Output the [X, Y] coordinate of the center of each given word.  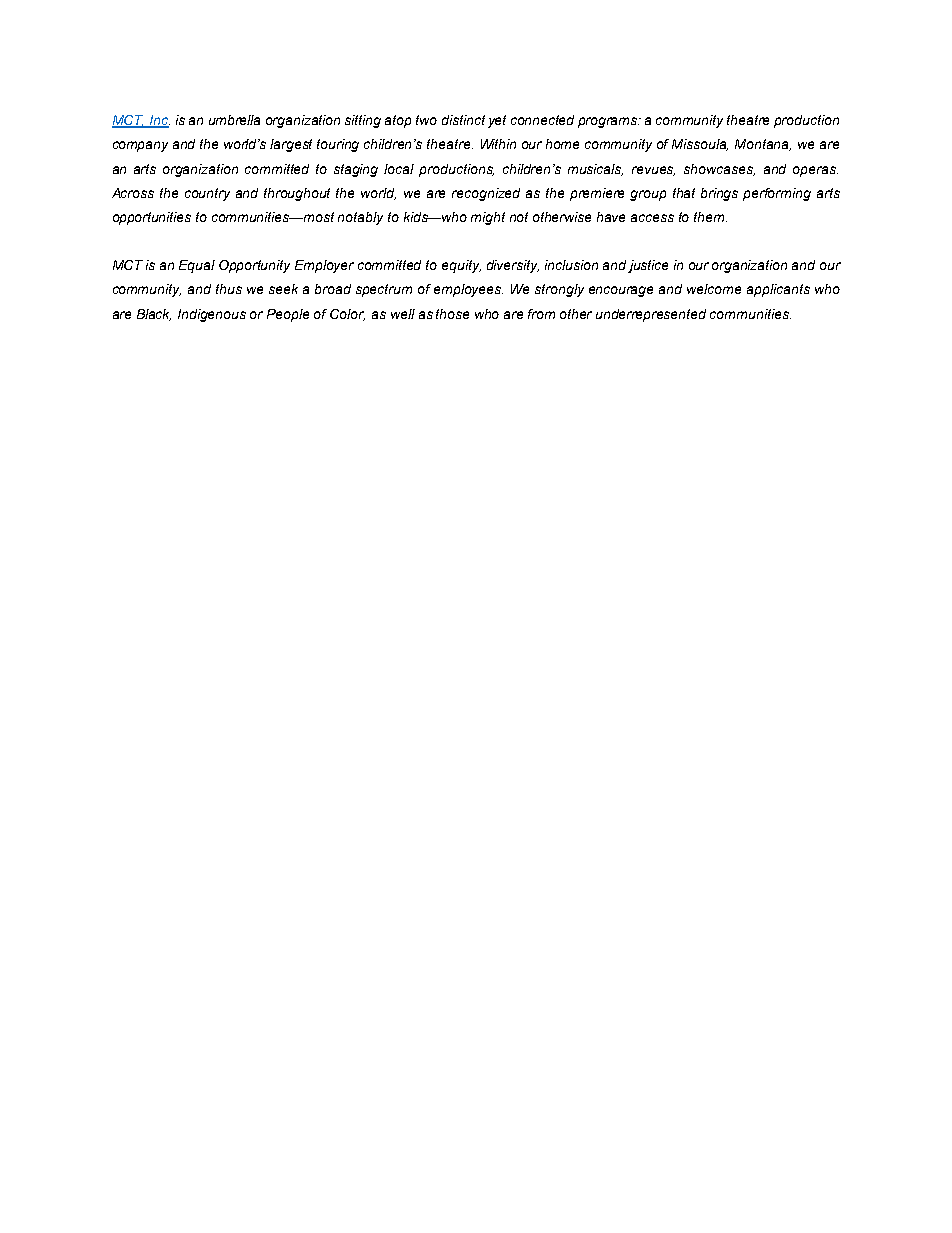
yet [497, 121]
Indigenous [212, 315]
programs [609, 122]
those [452, 314]
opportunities [152, 218]
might [488, 218]
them [710, 217]
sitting [363, 121]
